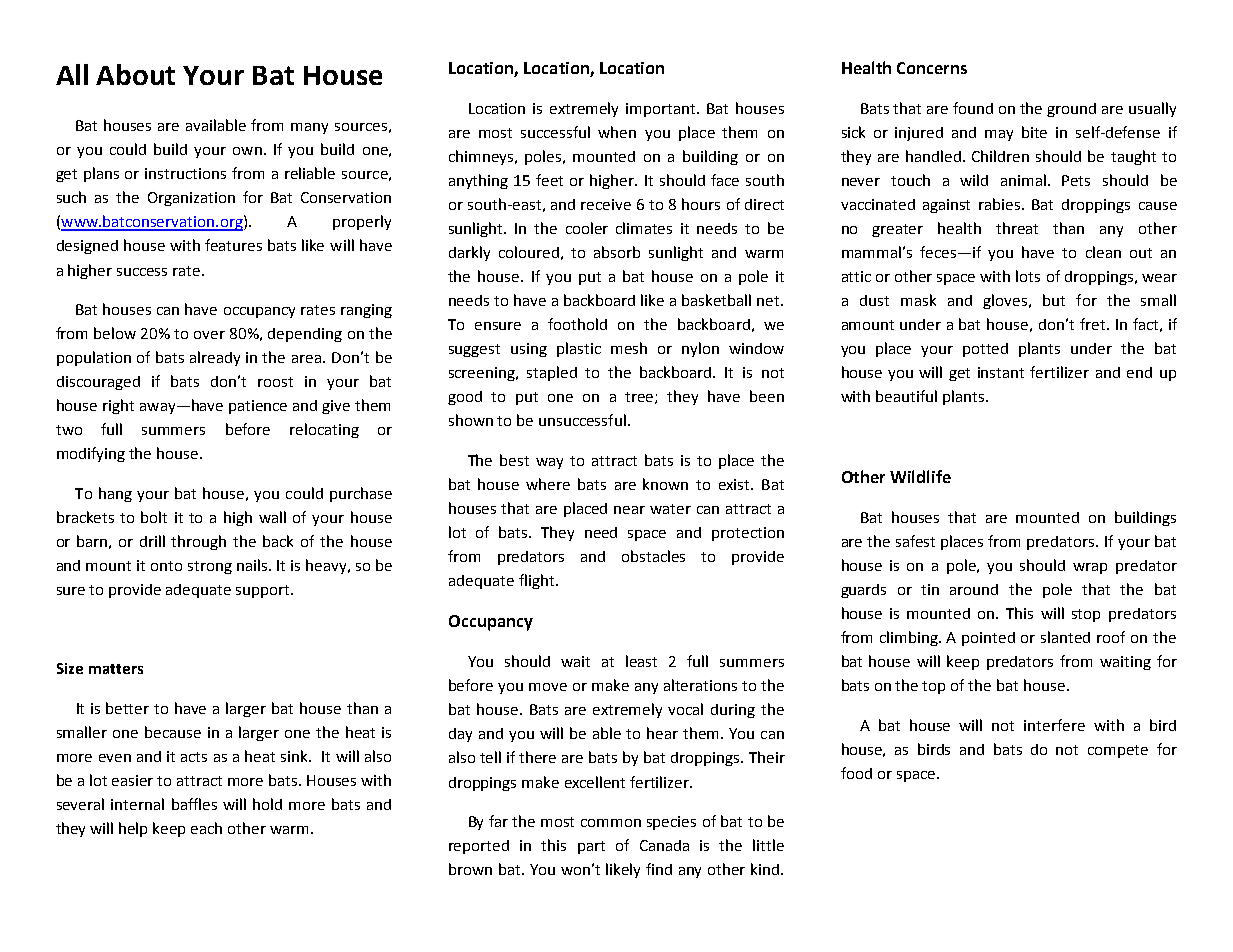 This screenshot has width=1233, height=952. What do you see at coordinates (988, 639) in the screenshot?
I see `pointed` at bounding box center [988, 639].
